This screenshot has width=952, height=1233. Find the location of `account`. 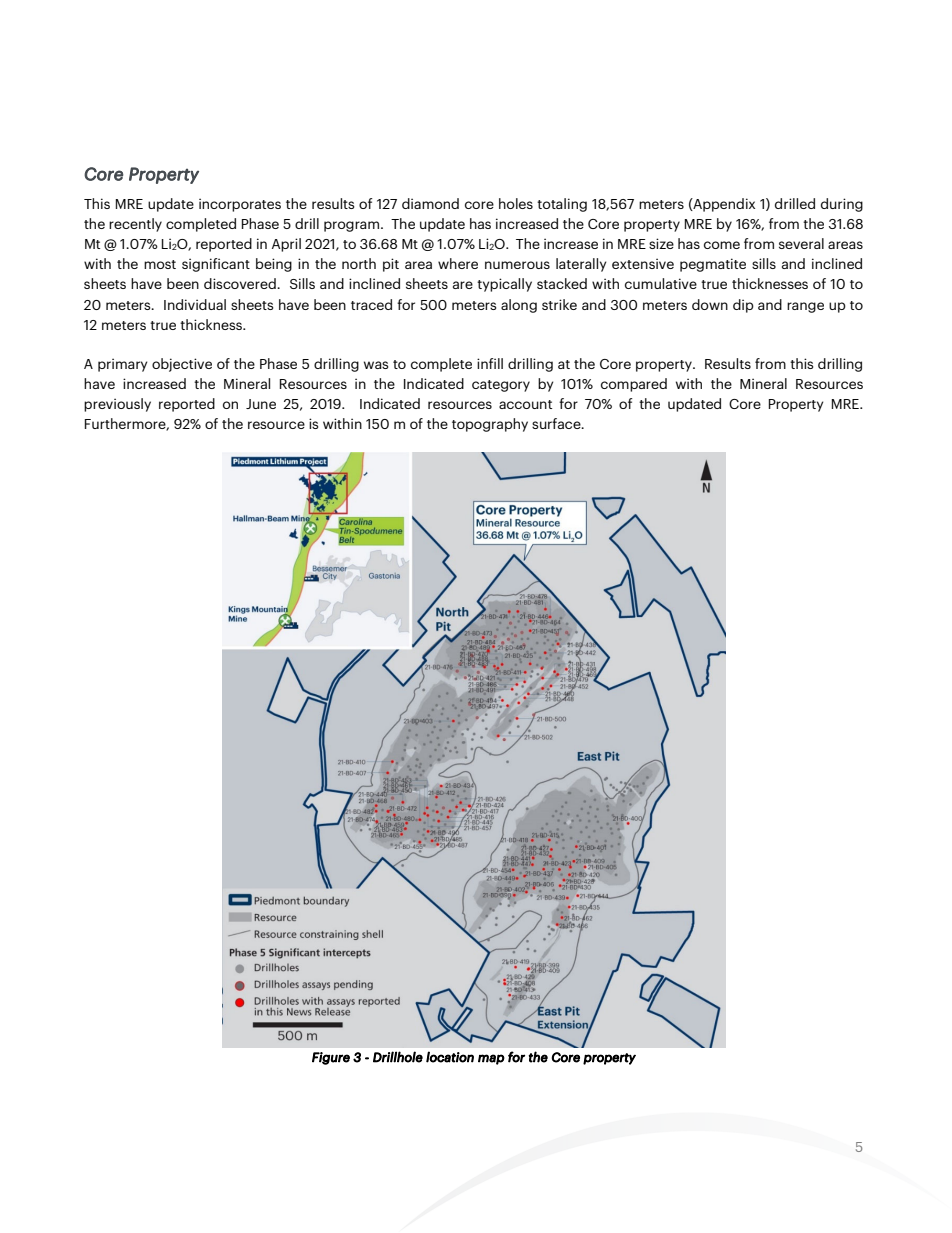

account is located at coordinates (525, 404).
